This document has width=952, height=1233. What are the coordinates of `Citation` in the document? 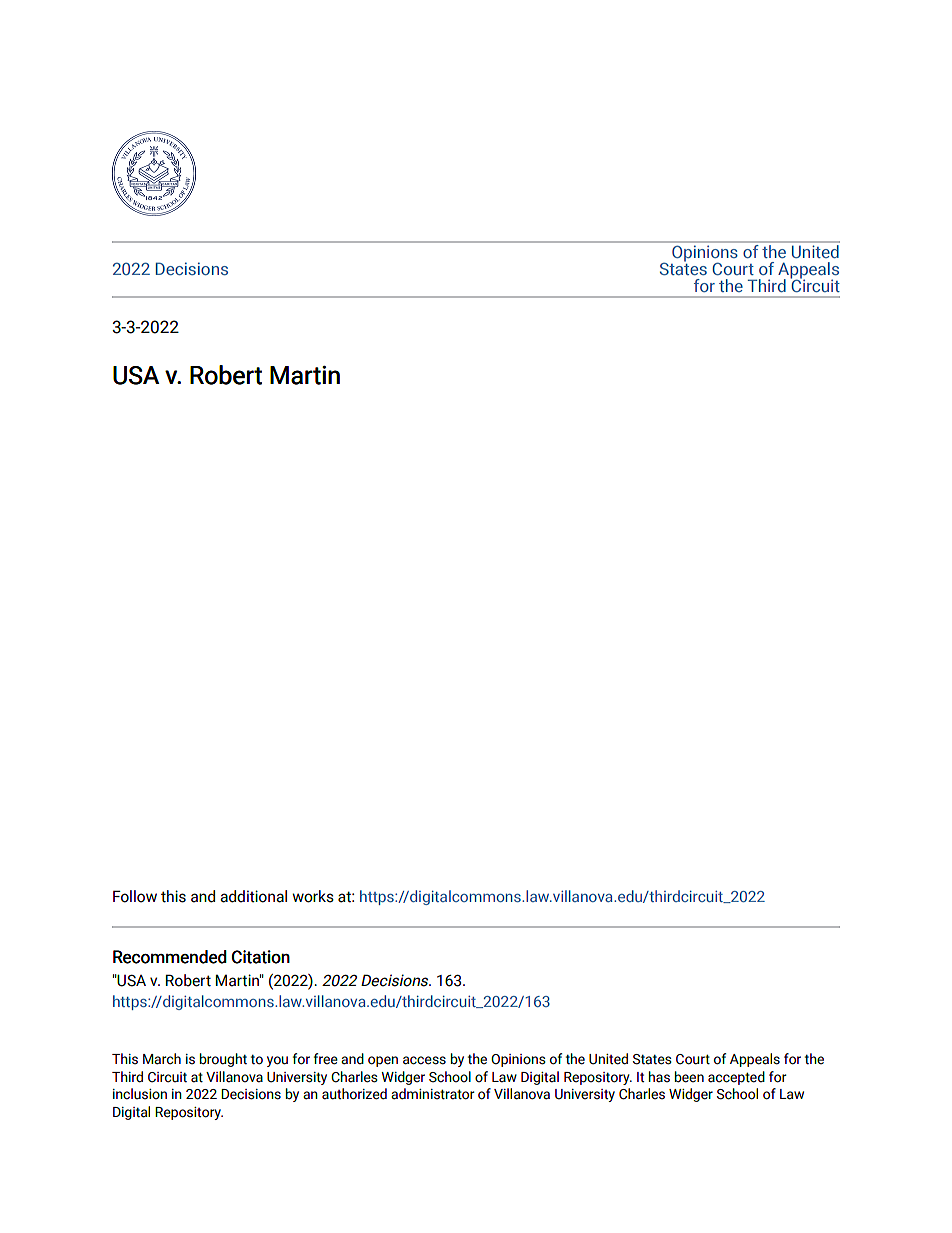 It's located at (261, 957).
